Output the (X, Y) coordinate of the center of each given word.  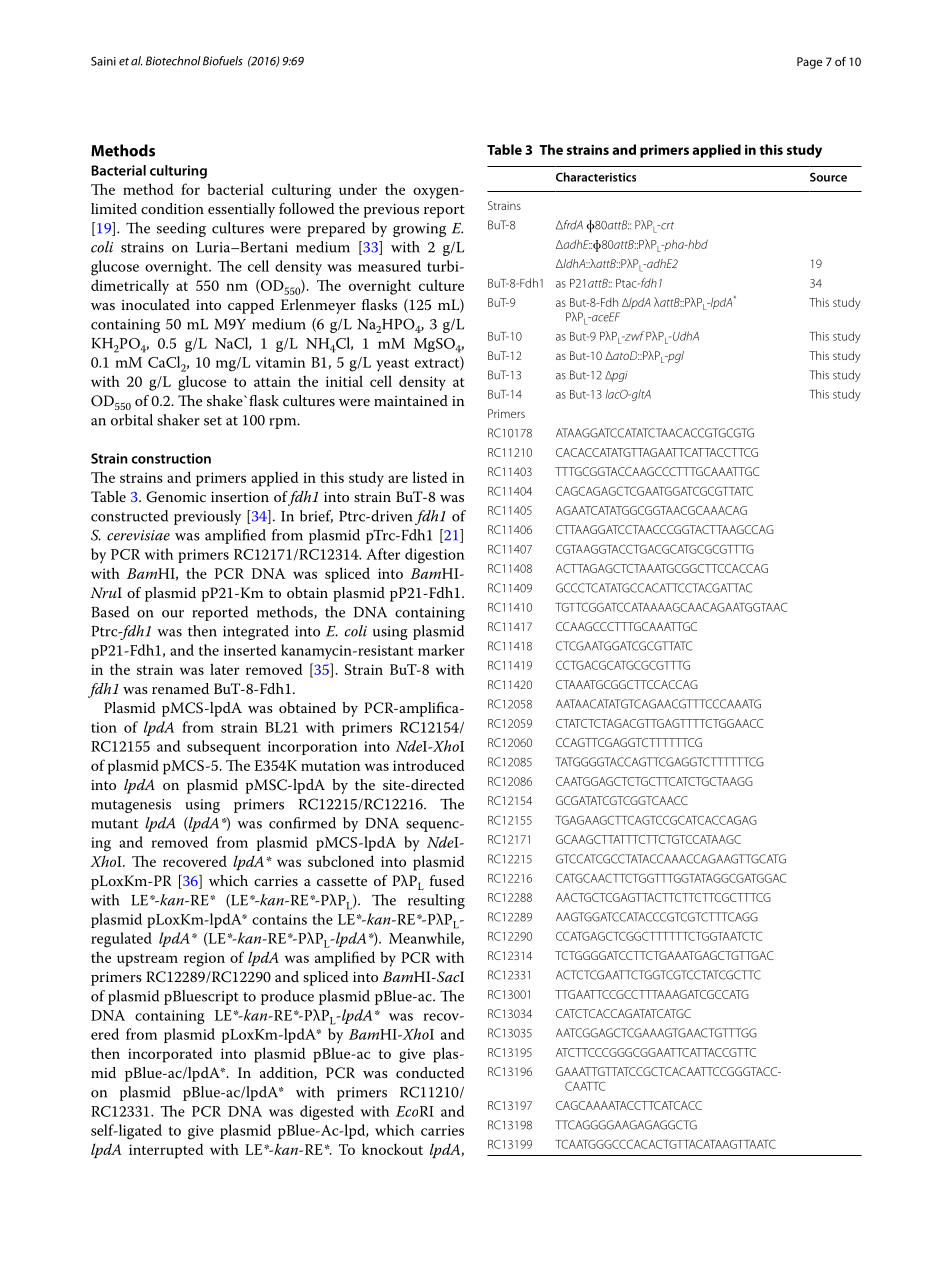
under (358, 189)
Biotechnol (173, 61)
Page (809, 63)
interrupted (166, 1151)
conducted (430, 1072)
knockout (392, 1149)
